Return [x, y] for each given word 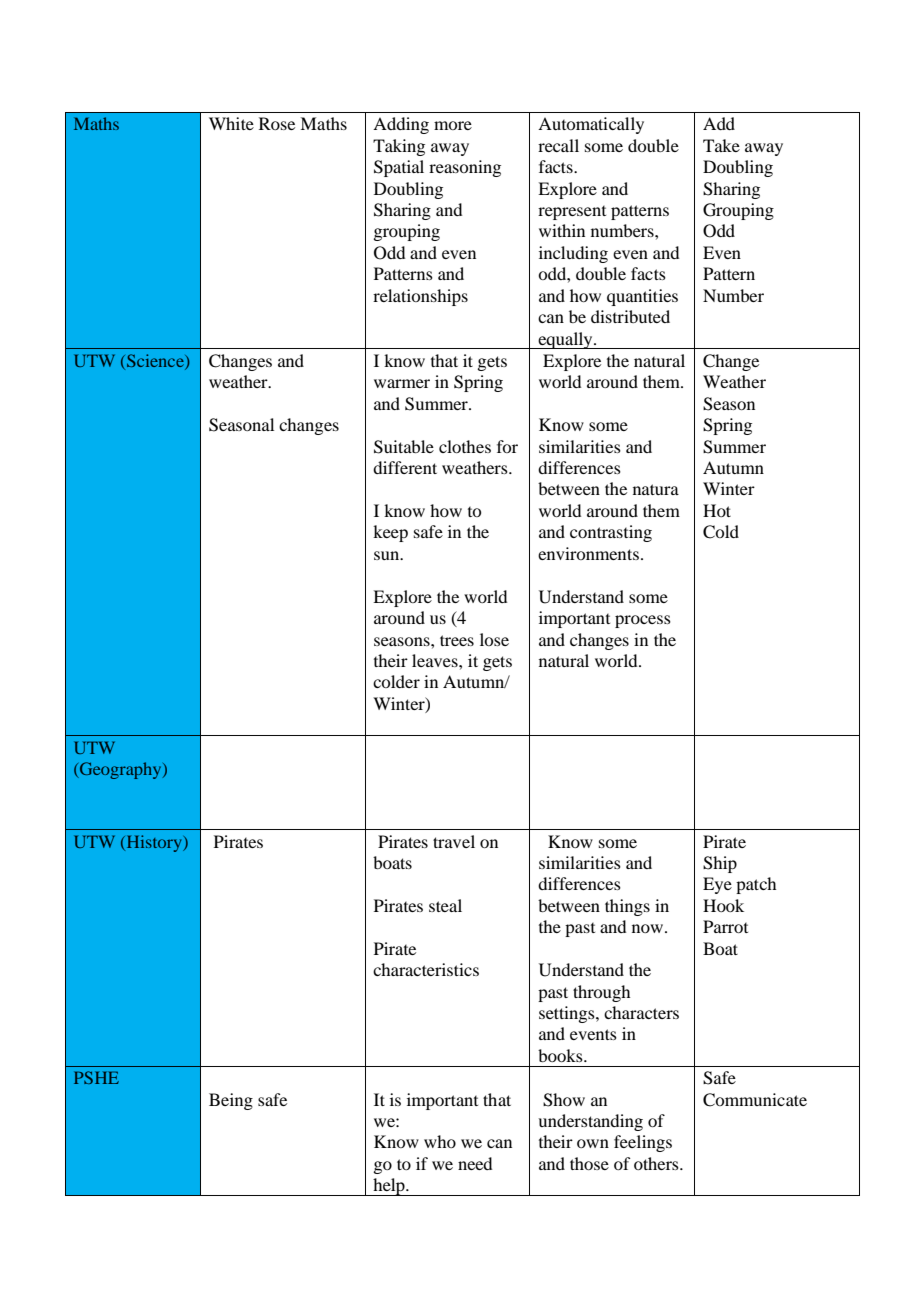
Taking [399, 147]
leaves [436, 660]
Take [721, 145]
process [643, 621]
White [231, 123]
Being [231, 1101]
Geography [121, 770]
